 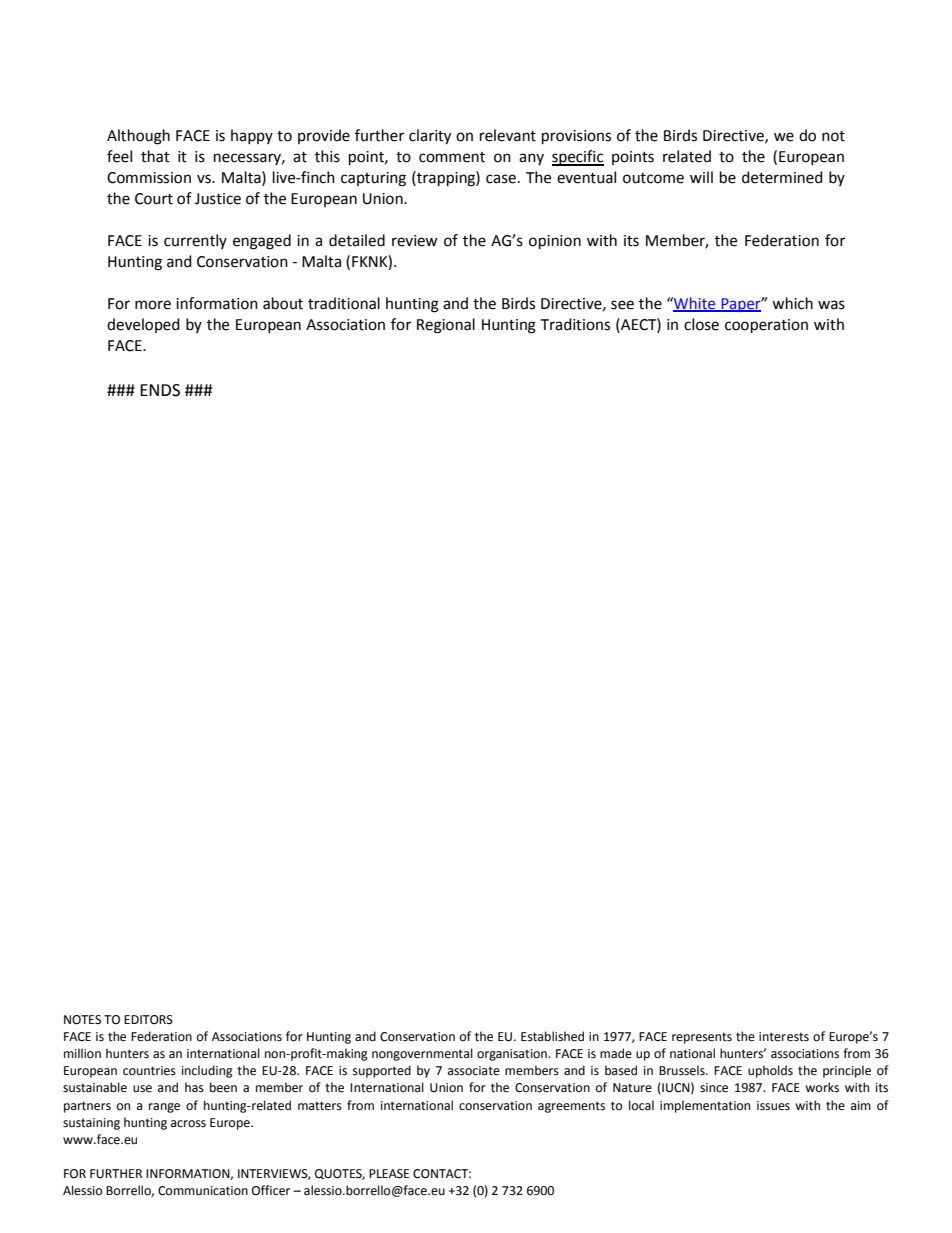 What do you see at coordinates (188, 1124) in the screenshot?
I see `across` at bounding box center [188, 1124].
